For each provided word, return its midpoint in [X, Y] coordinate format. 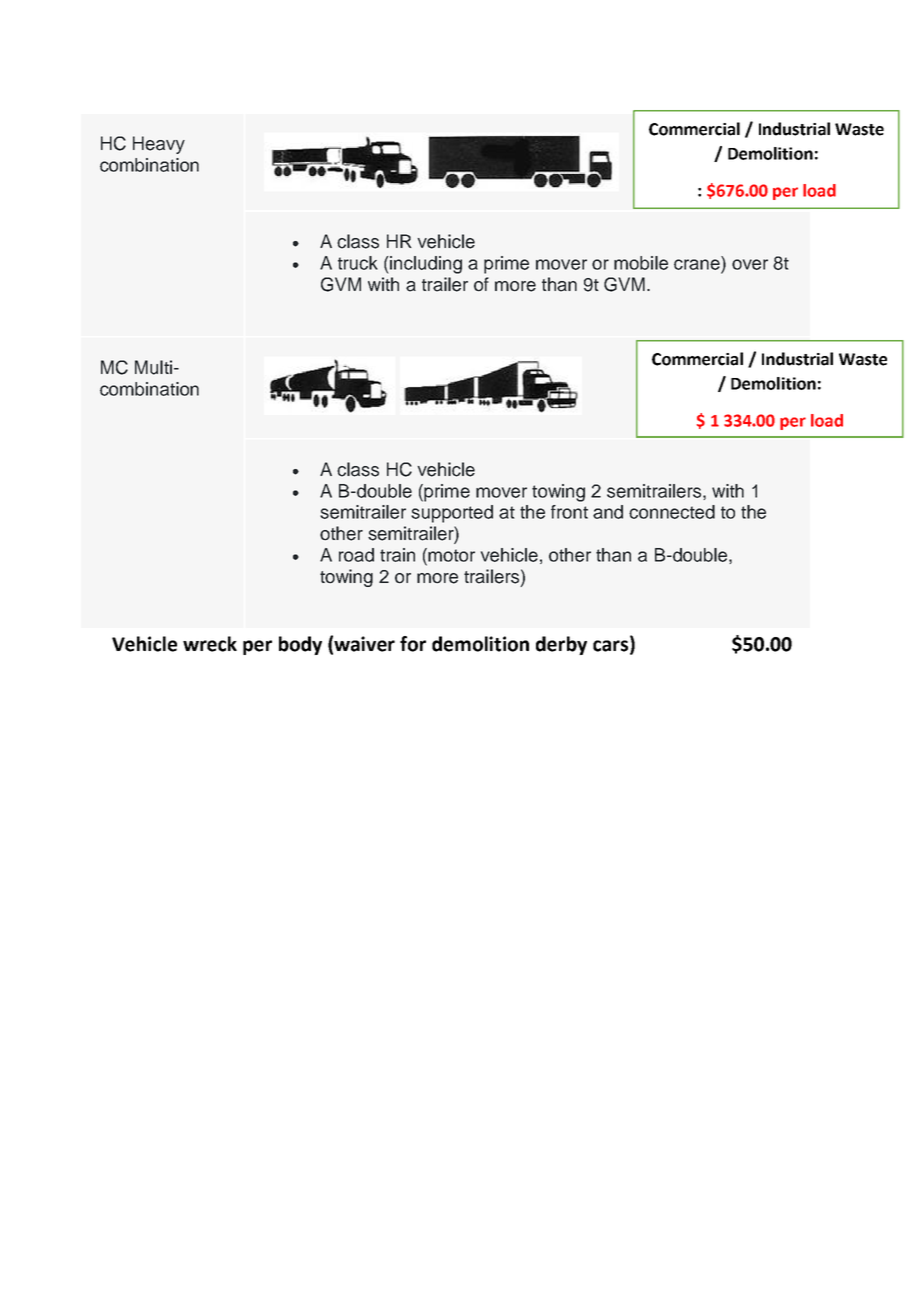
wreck [210, 644]
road [356, 555]
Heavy [159, 145]
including [425, 265]
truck [358, 263]
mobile [641, 263]
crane [697, 264]
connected [672, 512]
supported [452, 514]
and [608, 512]
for [413, 644]
